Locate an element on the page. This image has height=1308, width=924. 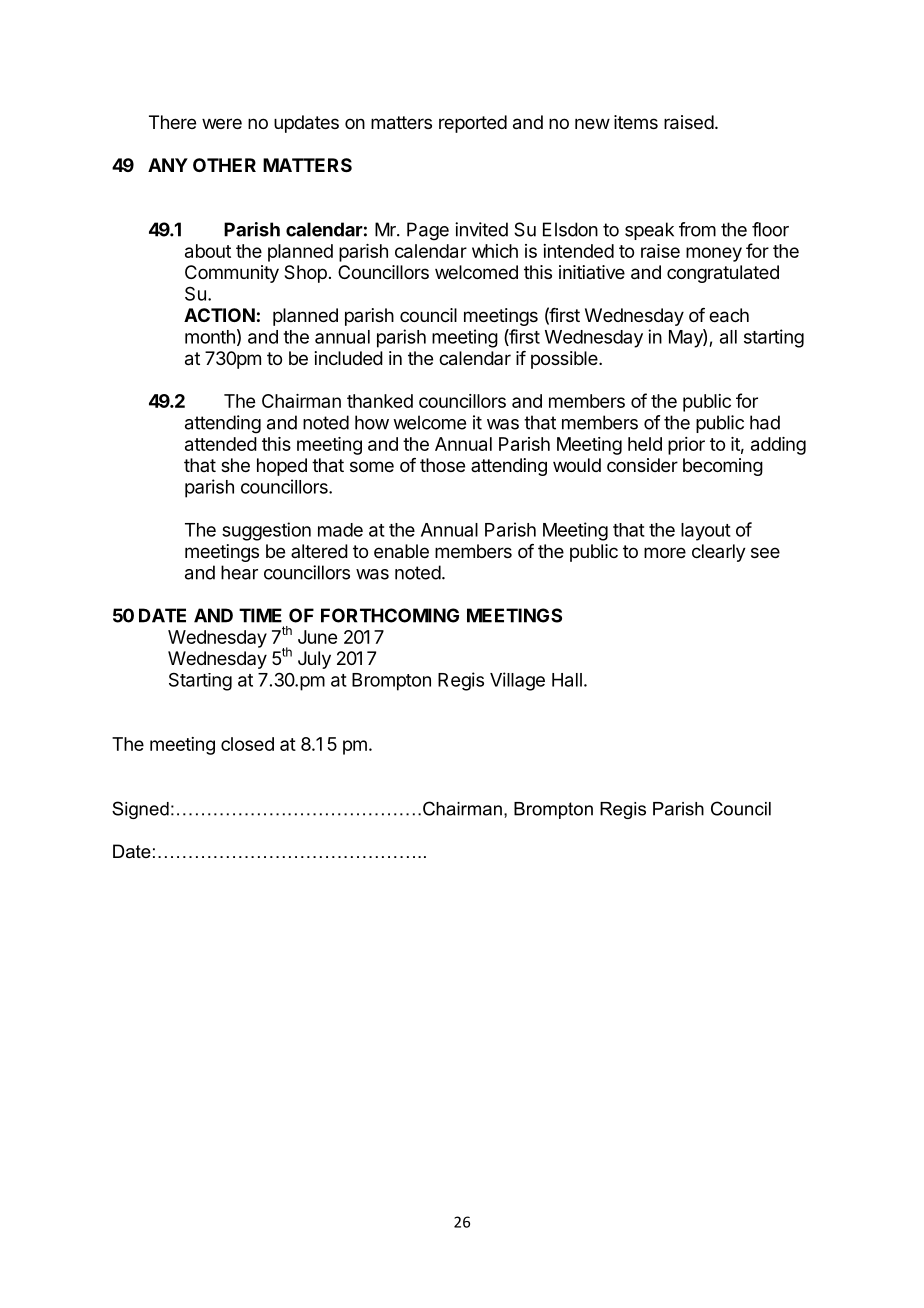
closed is located at coordinates (247, 744).
